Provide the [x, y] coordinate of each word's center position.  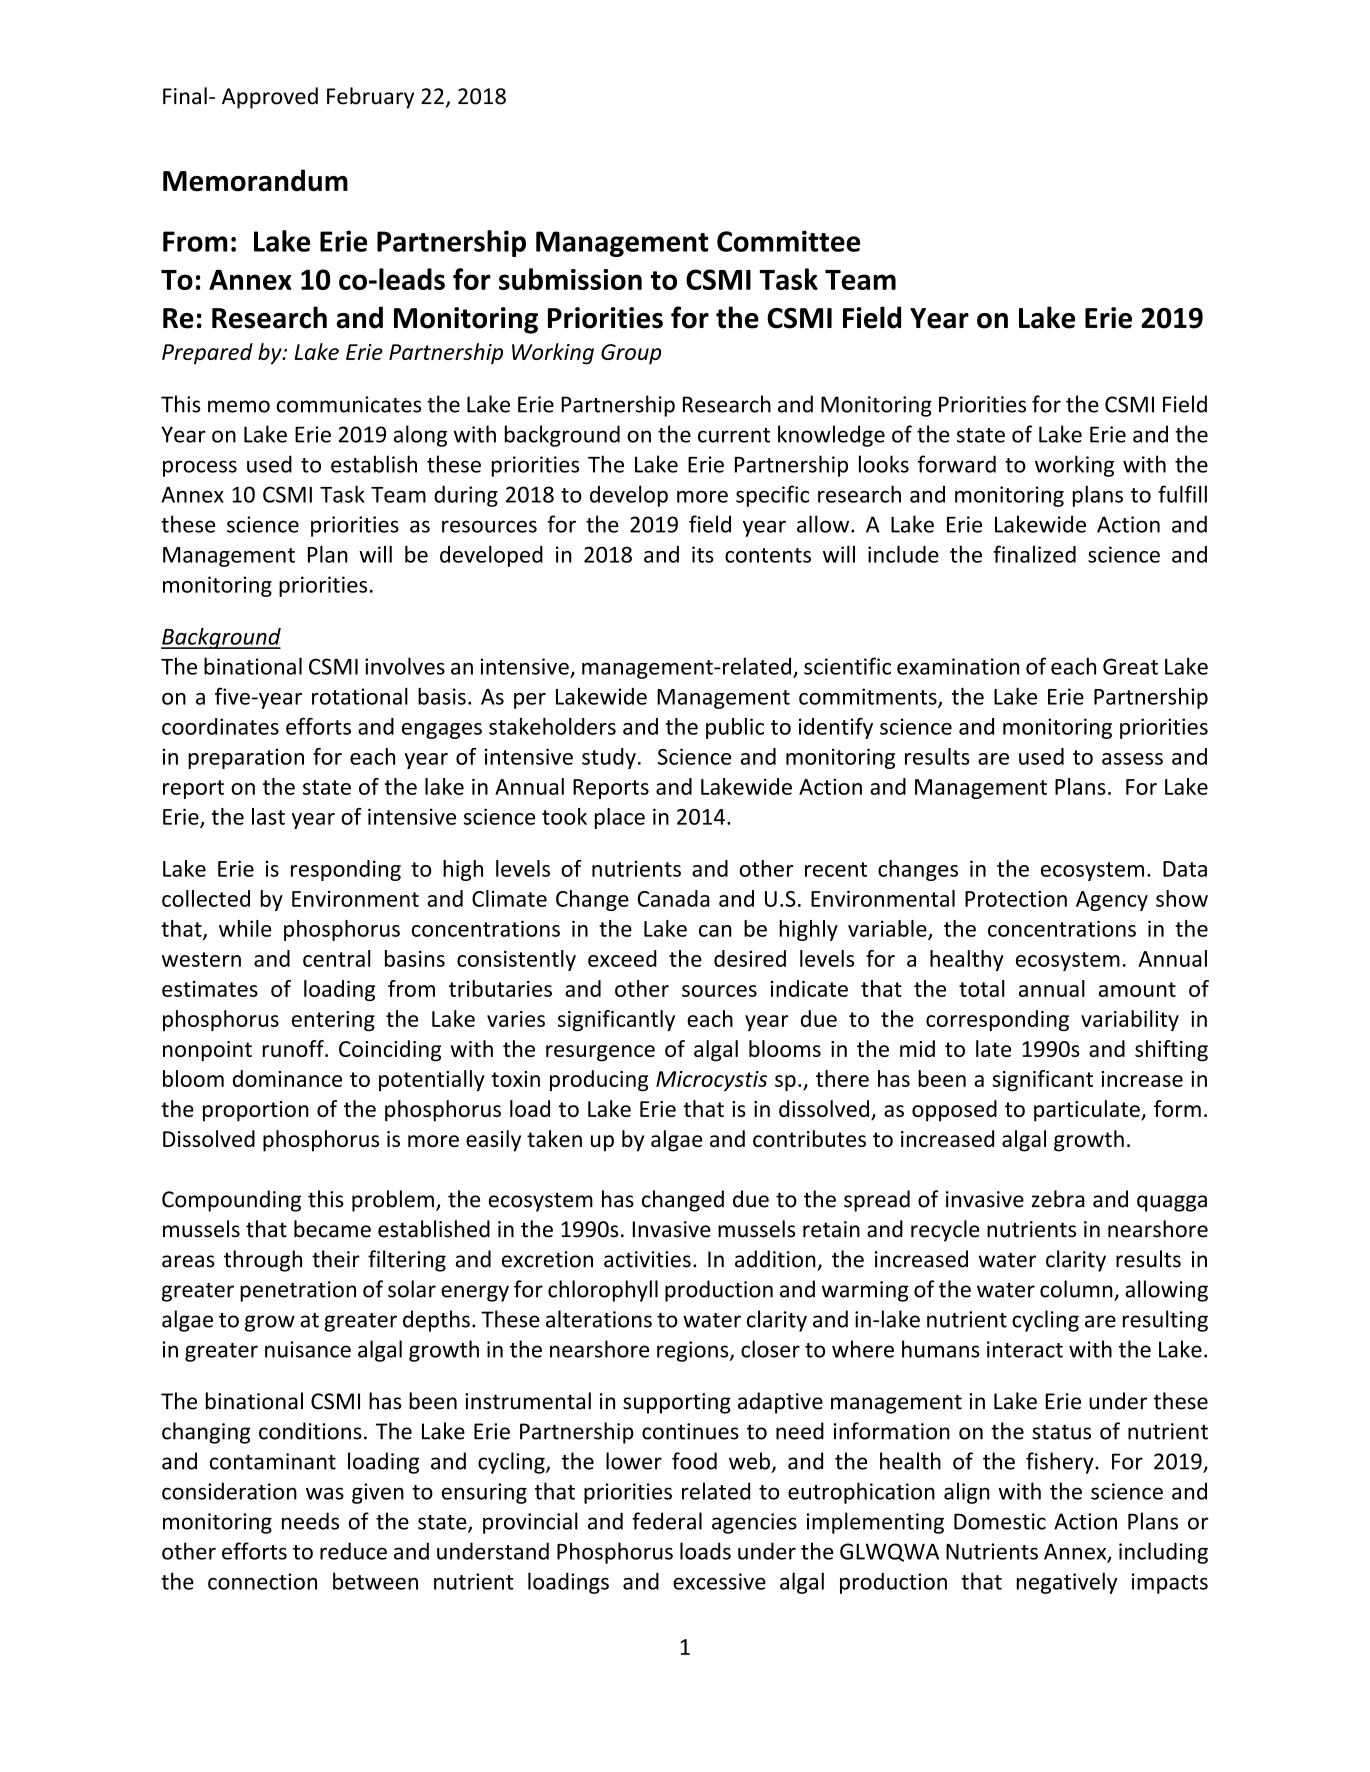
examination [958, 666]
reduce [353, 1551]
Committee [788, 241]
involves [405, 666]
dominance [287, 1078]
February [370, 98]
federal [667, 1521]
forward [957, 464]
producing [599, 1080]
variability [1130, 1020]
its [703, 554]
